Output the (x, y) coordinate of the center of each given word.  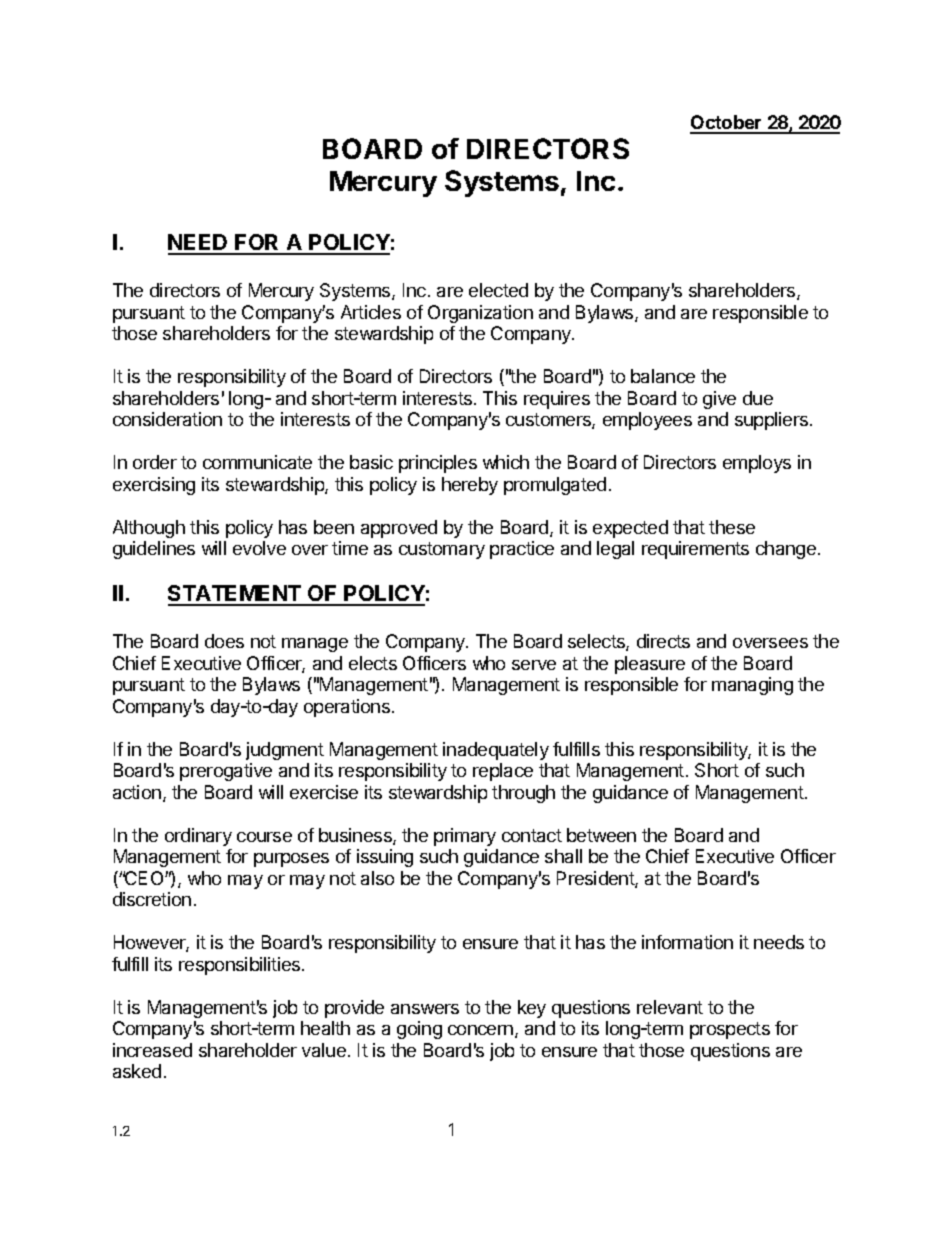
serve (534, 665)
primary (465, 837)
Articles (371, 312)
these (732, 527)
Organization (480, 314)
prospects (730, 1030)
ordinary (198, 837)
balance (663, 376)
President (596, 879)
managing (752, 686)
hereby (470, 486)
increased (152, 1050)
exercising (154, 486)
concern (480, 1030)
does (224, 641)
